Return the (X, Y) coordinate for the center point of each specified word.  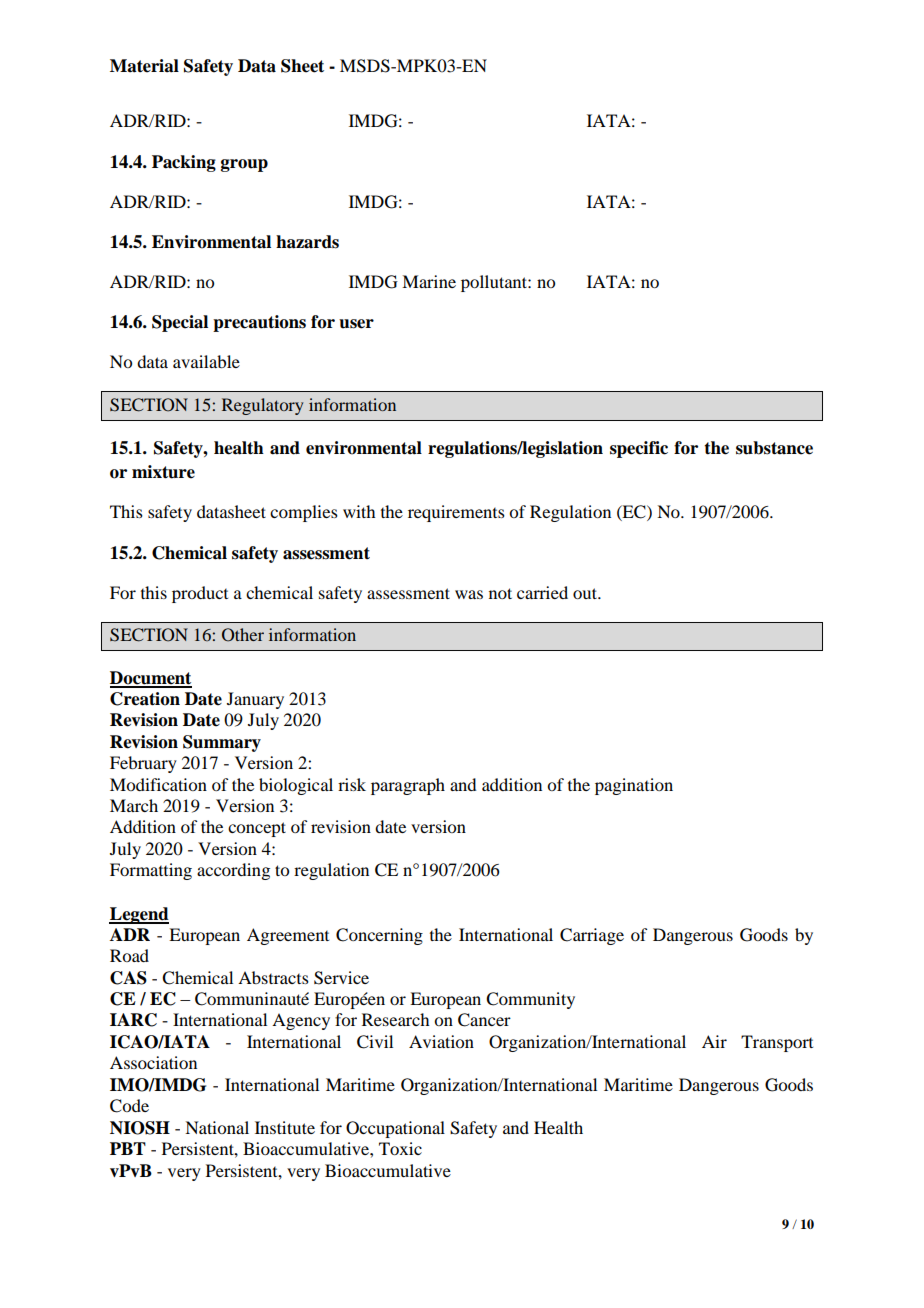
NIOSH (140, 1128)
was (469, 594)
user (356, 324)
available (206, 361)
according (233, 871)
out (586, 593)
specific (639, 449)
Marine (429, 281)
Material (144, 66)
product (200, 594)
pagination (634, 786)
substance (774, 448)
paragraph (408, 786)
